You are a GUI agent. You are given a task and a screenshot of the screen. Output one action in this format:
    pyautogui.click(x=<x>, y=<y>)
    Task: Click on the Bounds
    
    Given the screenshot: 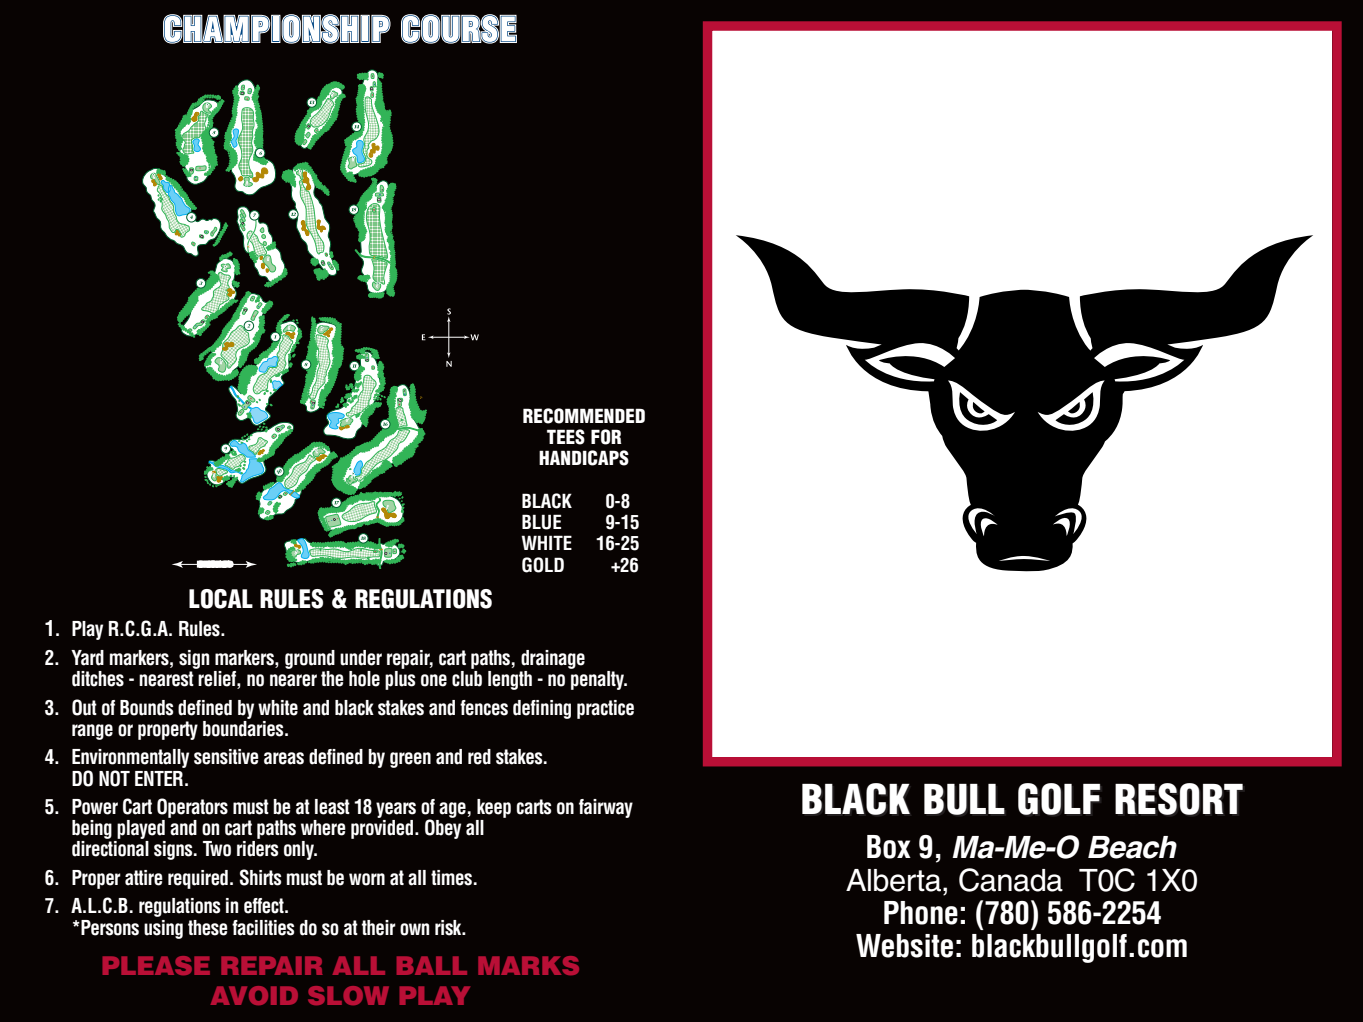 What is the action you would take?
    pyautogui.click(x=146, y=708)
